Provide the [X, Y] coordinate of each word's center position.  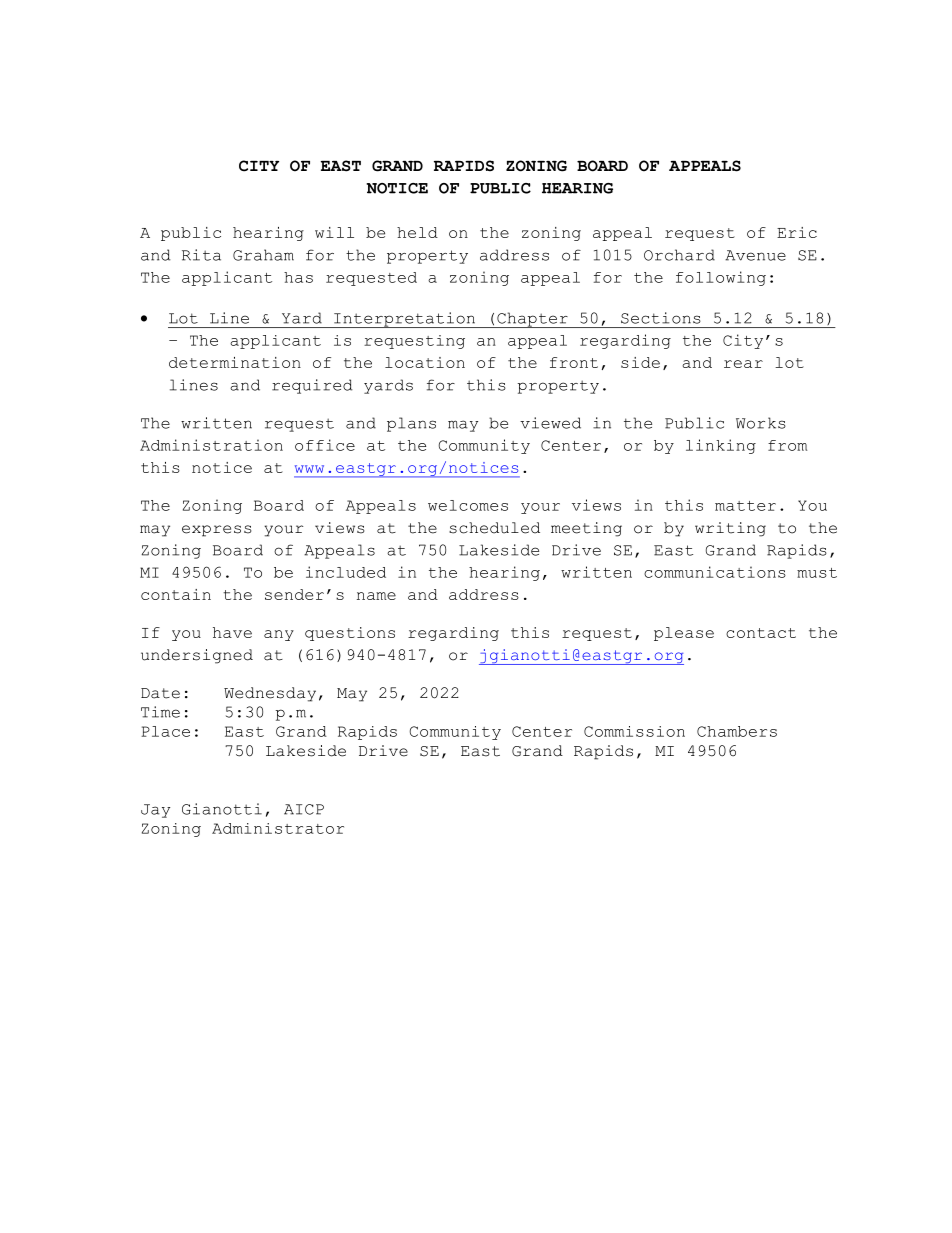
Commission [634, 731]
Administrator [278, 828]
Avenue [755, 255]
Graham [263, 255]
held [417, 232]
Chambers [737, 731]
